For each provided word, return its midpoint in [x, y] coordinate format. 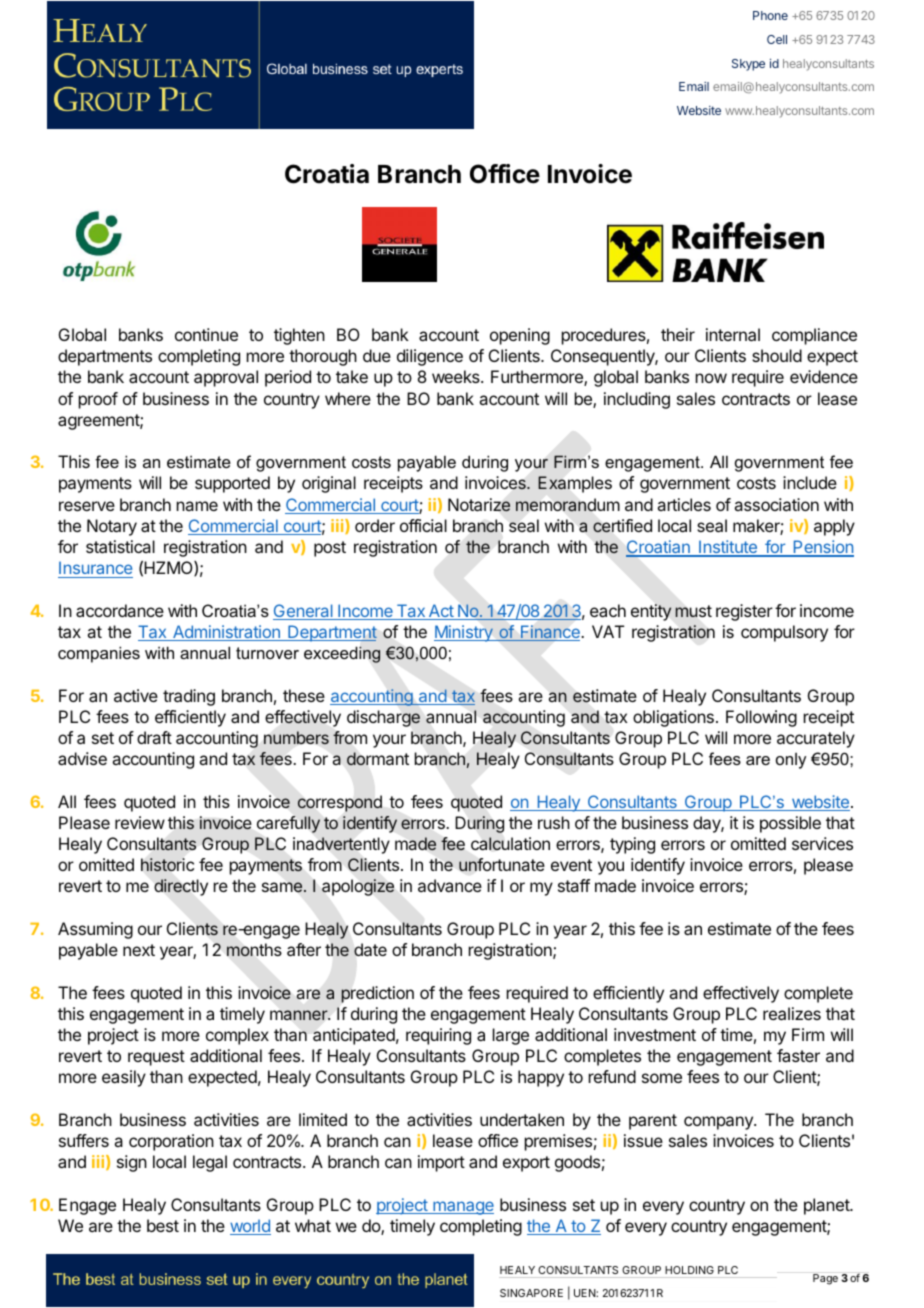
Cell [777, 39]
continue [206, 334]
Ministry [464, 633]
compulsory [784, 633]
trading [189, 697]
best [163, 1225]
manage [462, 1208]
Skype [748, 65]
